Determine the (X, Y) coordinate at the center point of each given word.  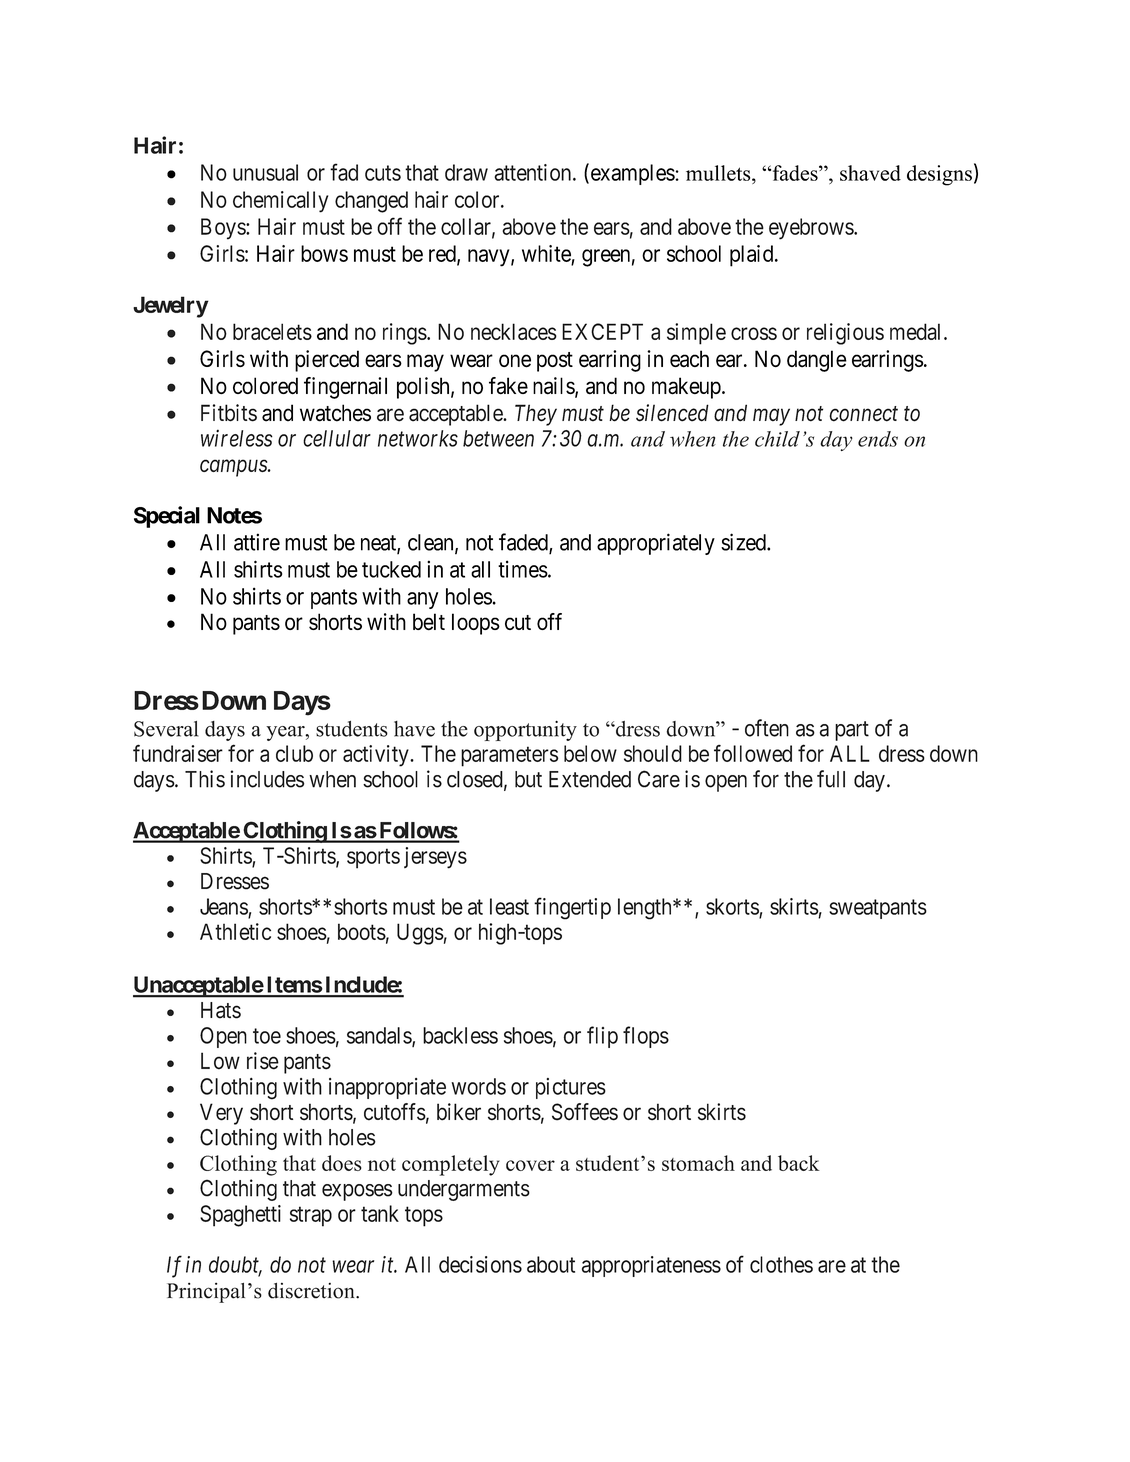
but (528, 779)
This (205, 779)
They (536, 415)
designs (939, 175)
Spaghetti (240, 1216)
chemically (280, 202)
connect (863, 414)
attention (534, 172)
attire (257, 542)
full (831, 779)
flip (602, 1037)
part (852, 731)
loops (476, 624)
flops (646, 1037)
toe (267, 1036)
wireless (237, 438)
